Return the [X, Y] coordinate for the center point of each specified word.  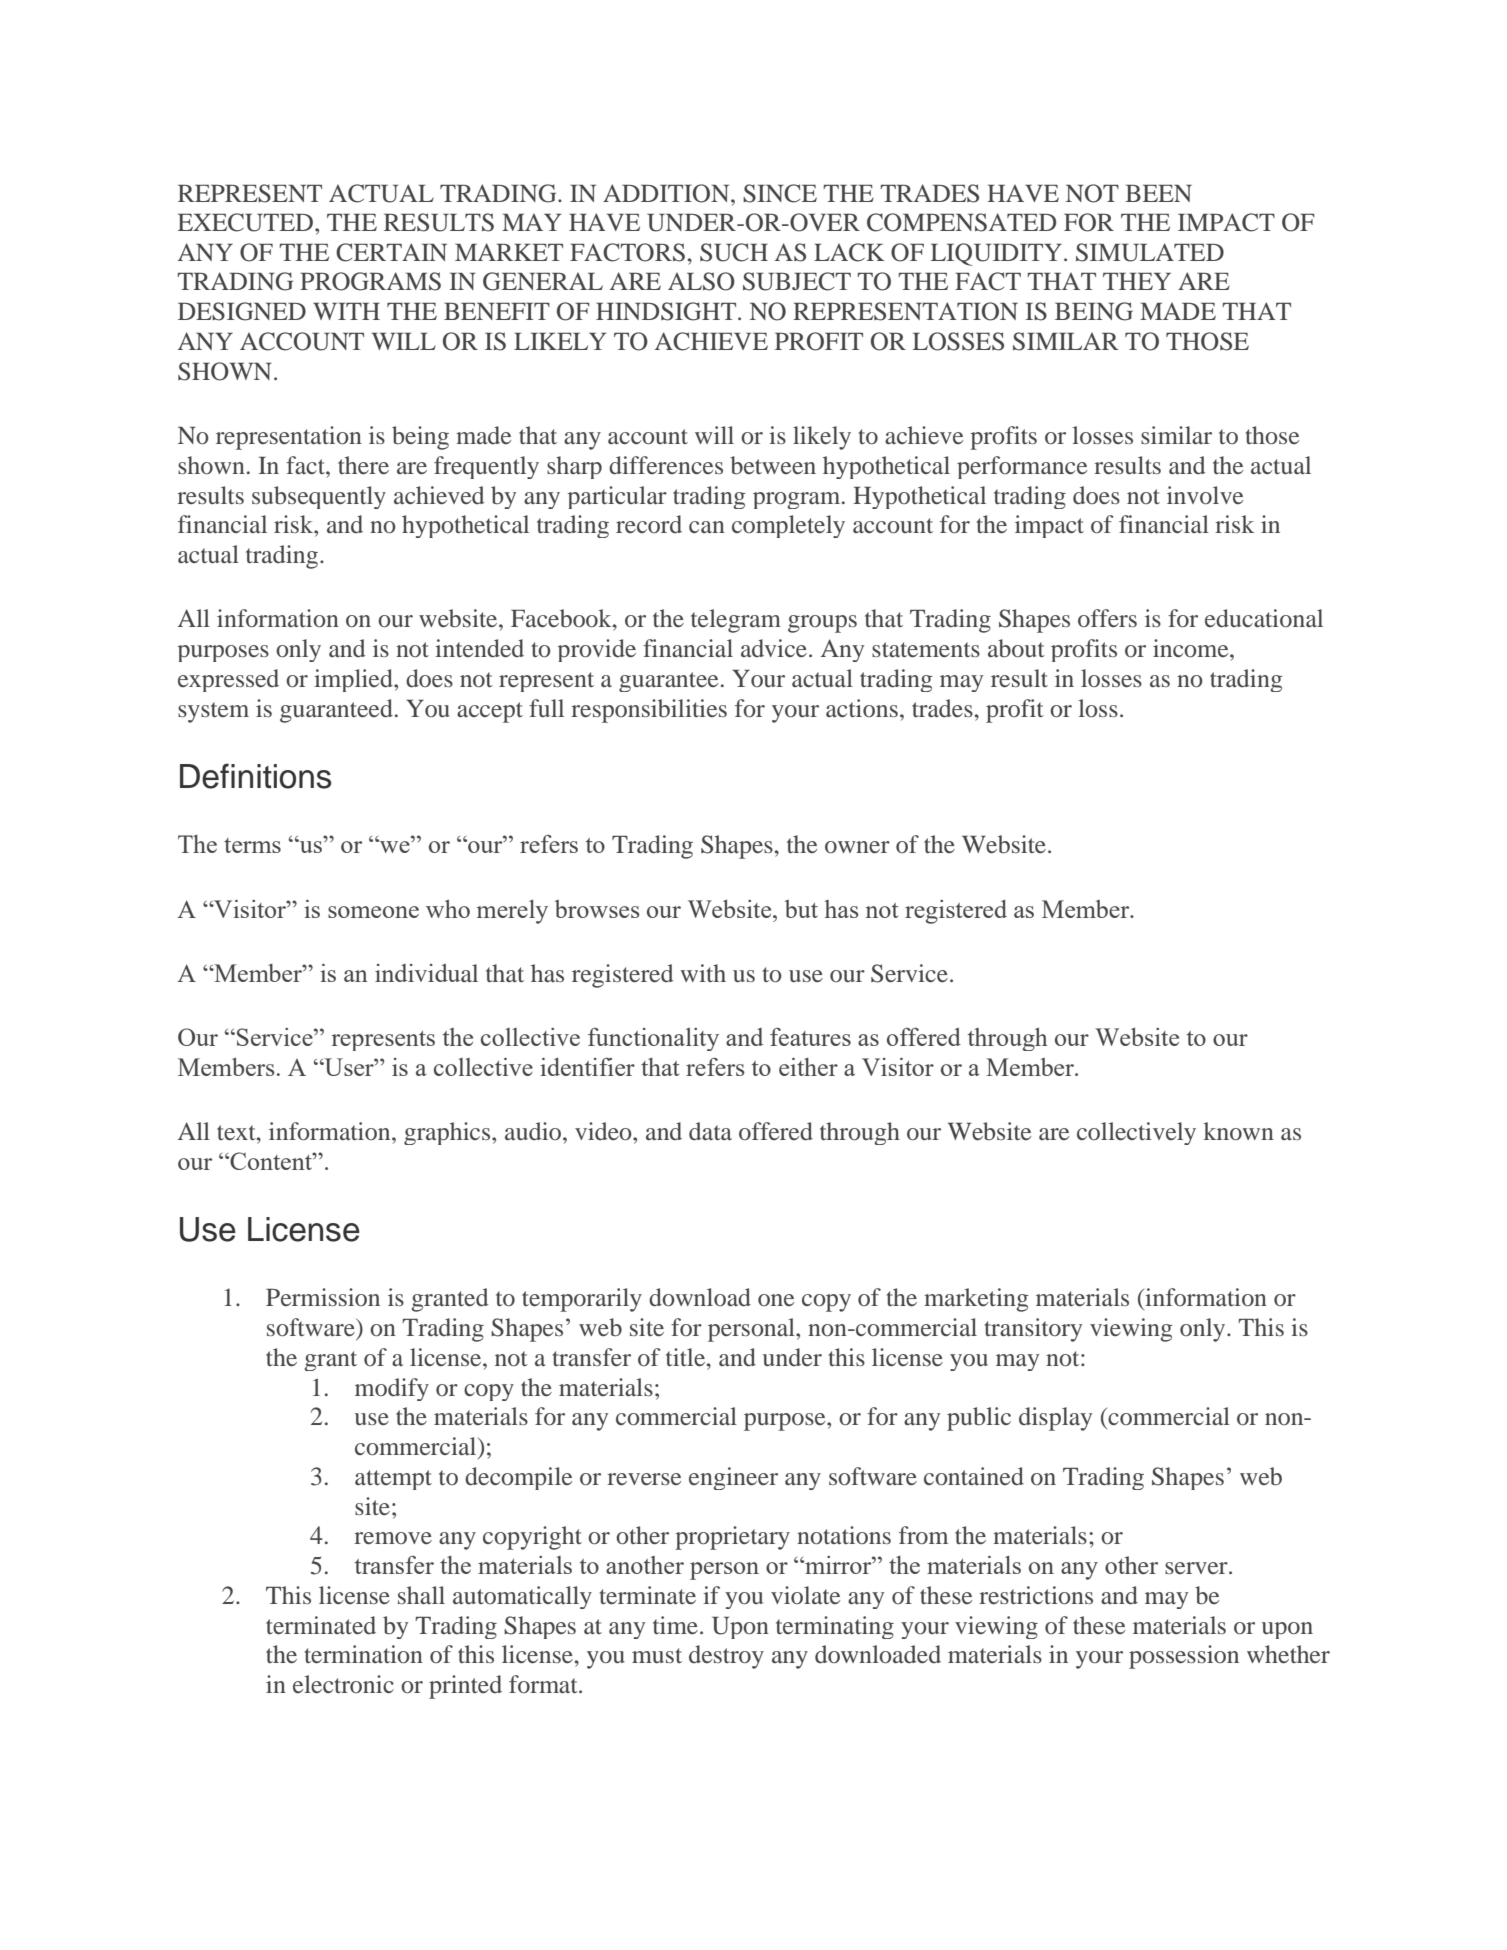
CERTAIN [391, 252]
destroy [726, 1657]
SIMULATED [1150, 252]
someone [373, 912]
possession [1184, 1657]
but [801, 909]
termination [363, 1654]
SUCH [734, 252]
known [1239, 1131]
